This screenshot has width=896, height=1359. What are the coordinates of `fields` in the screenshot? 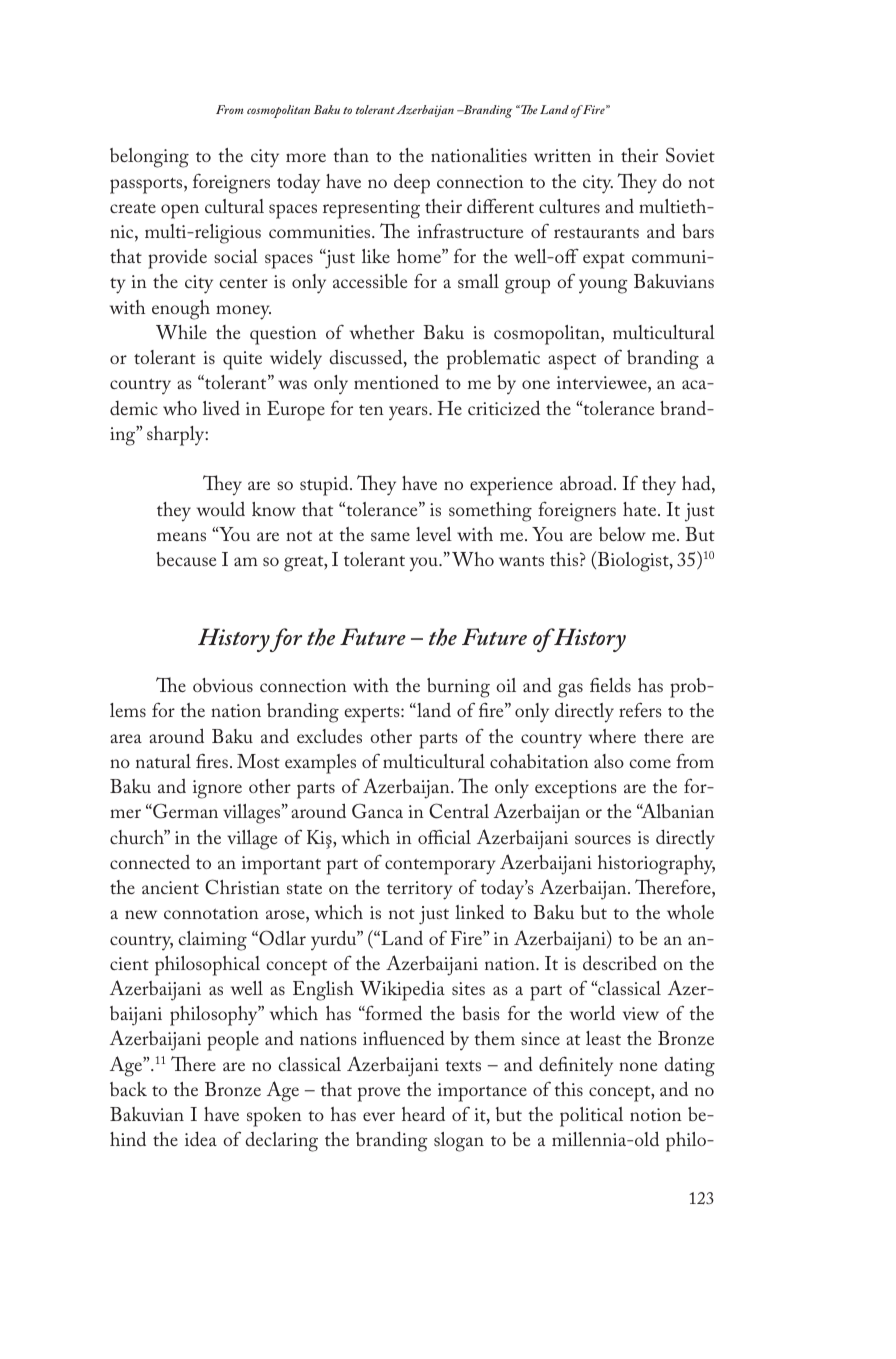 It's located at (610, 684).
